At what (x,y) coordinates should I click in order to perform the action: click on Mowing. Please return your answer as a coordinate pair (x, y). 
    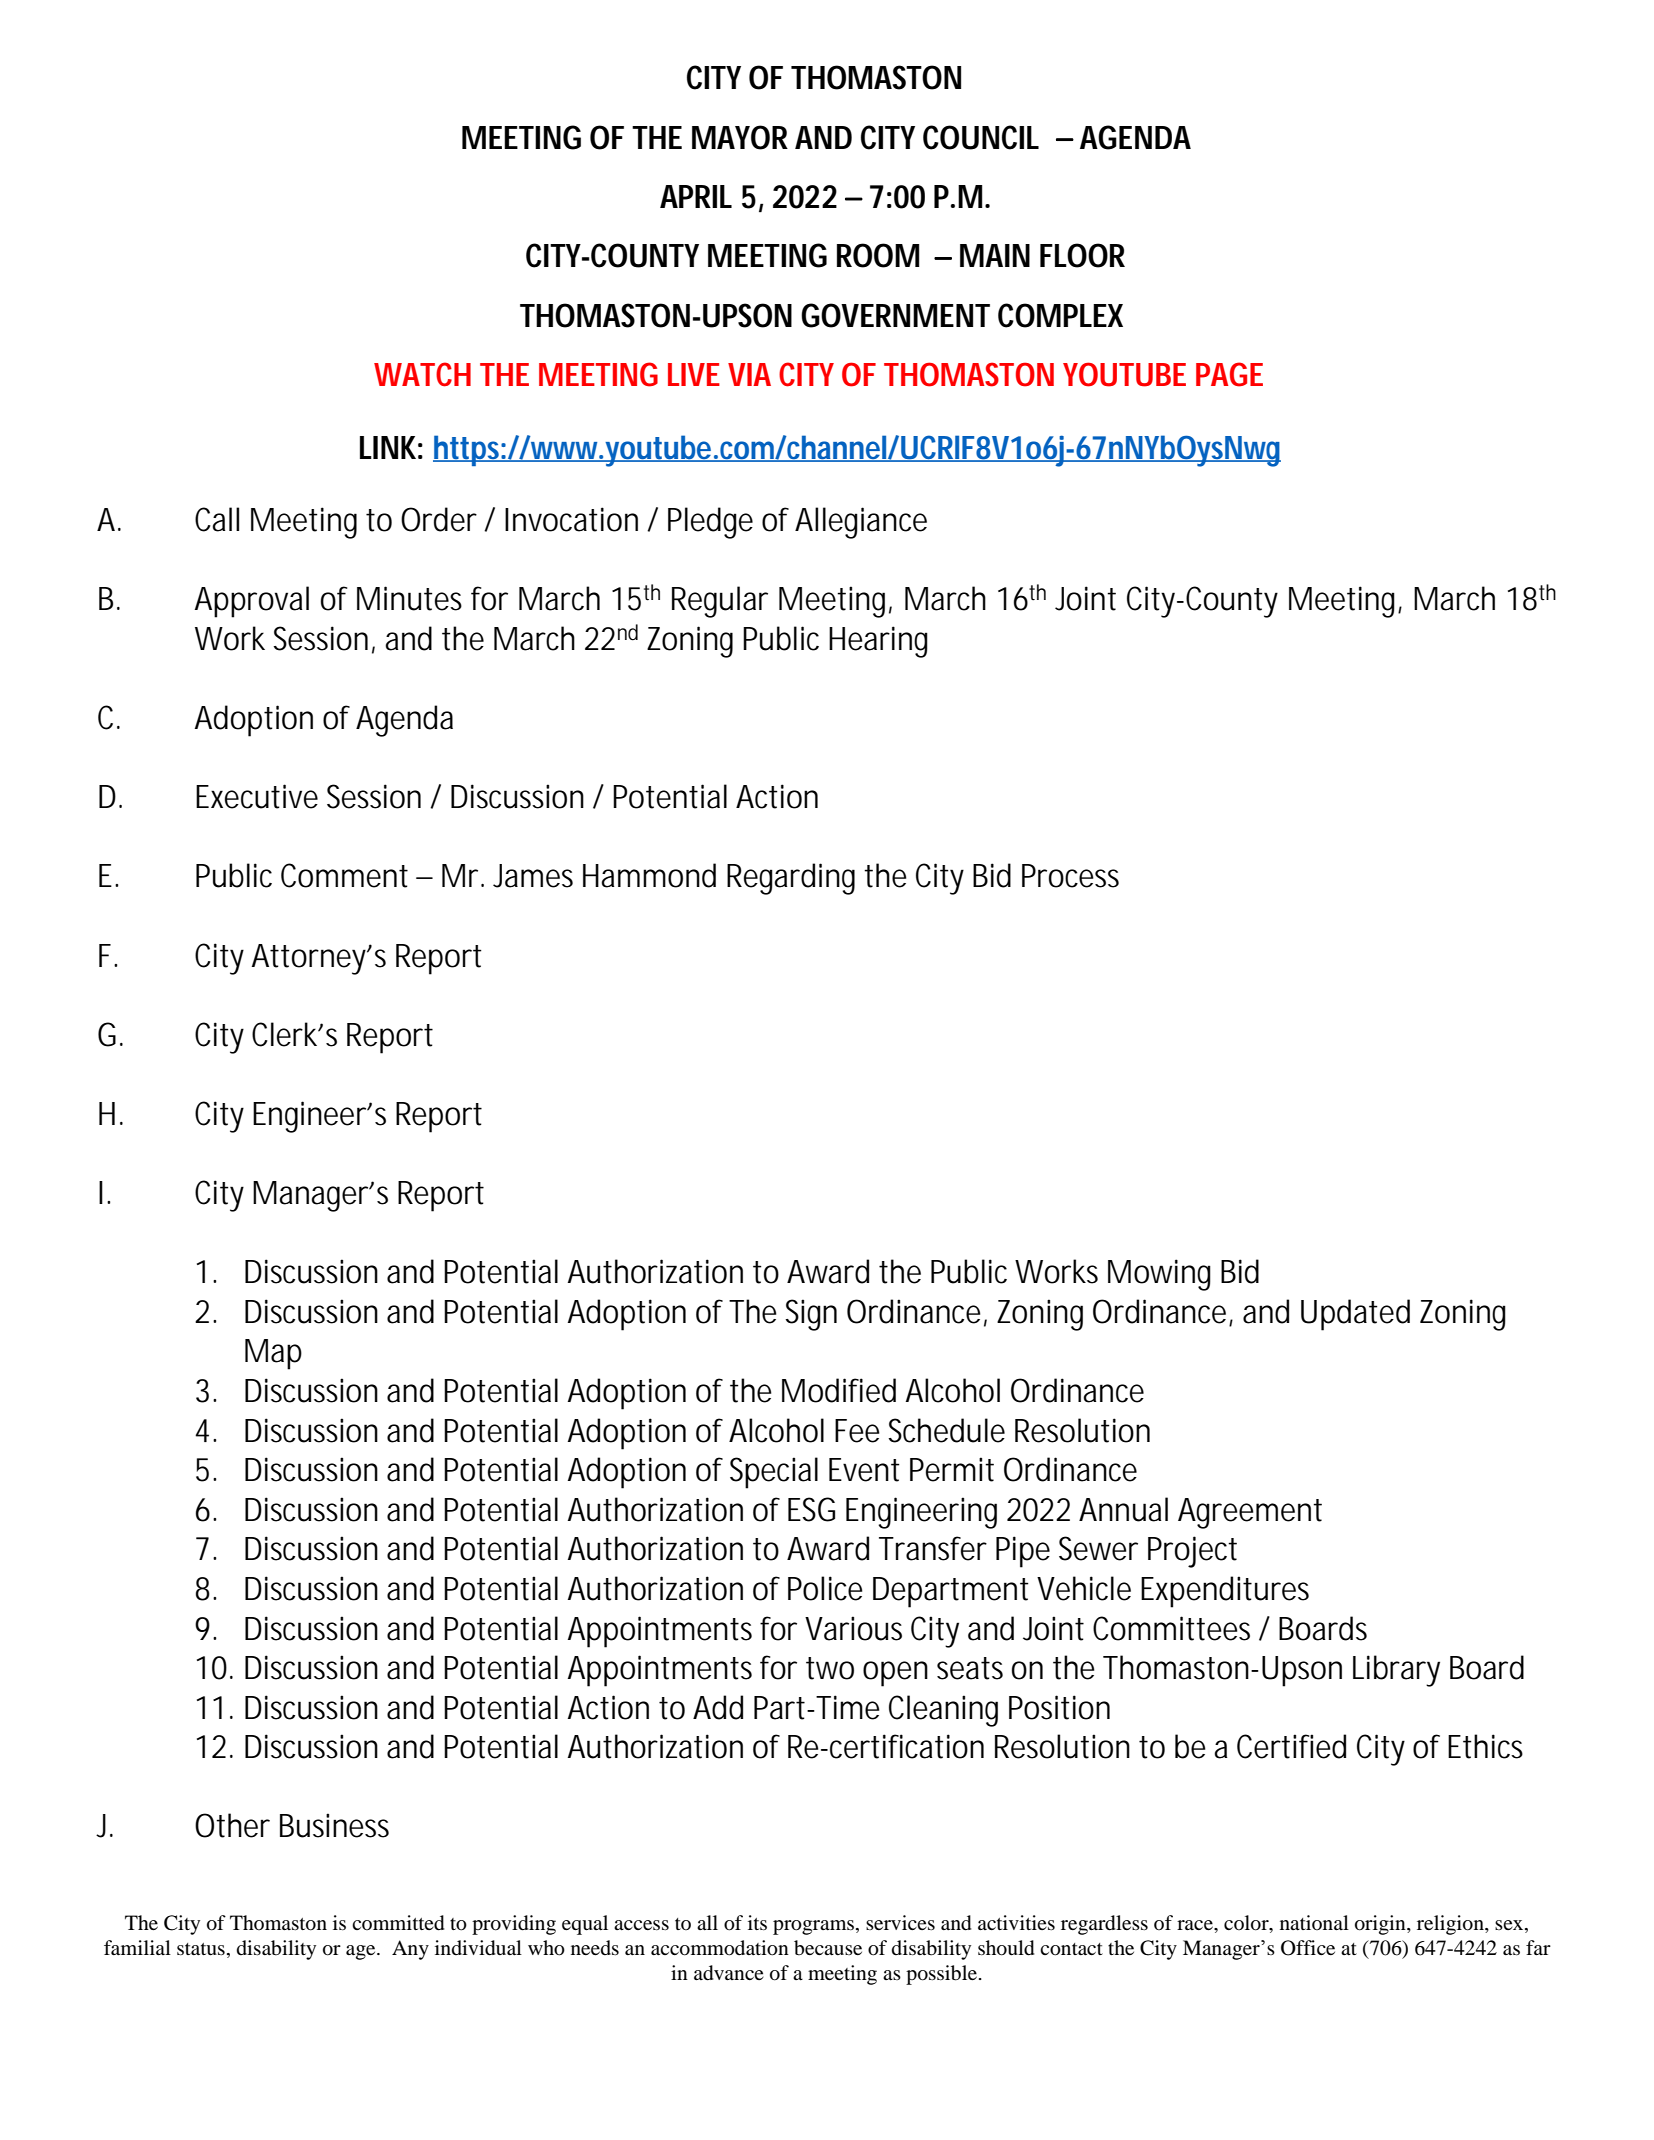
    Looking at the image, I should click on (1159, 1275).
